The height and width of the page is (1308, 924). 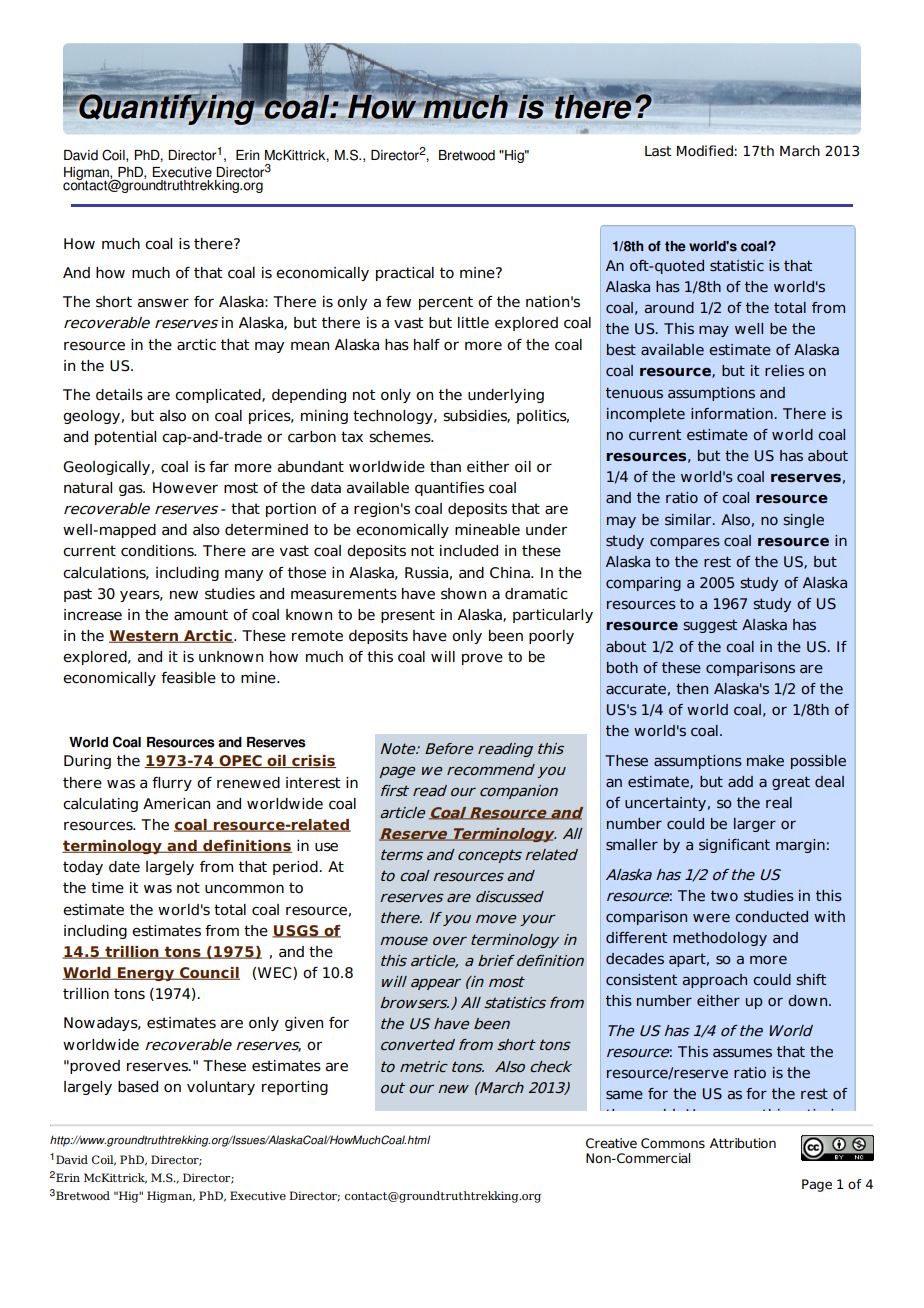 What do you see at coordinates (313, 761) in the page?
I see `crisis` at bounding box center [313, 761].
